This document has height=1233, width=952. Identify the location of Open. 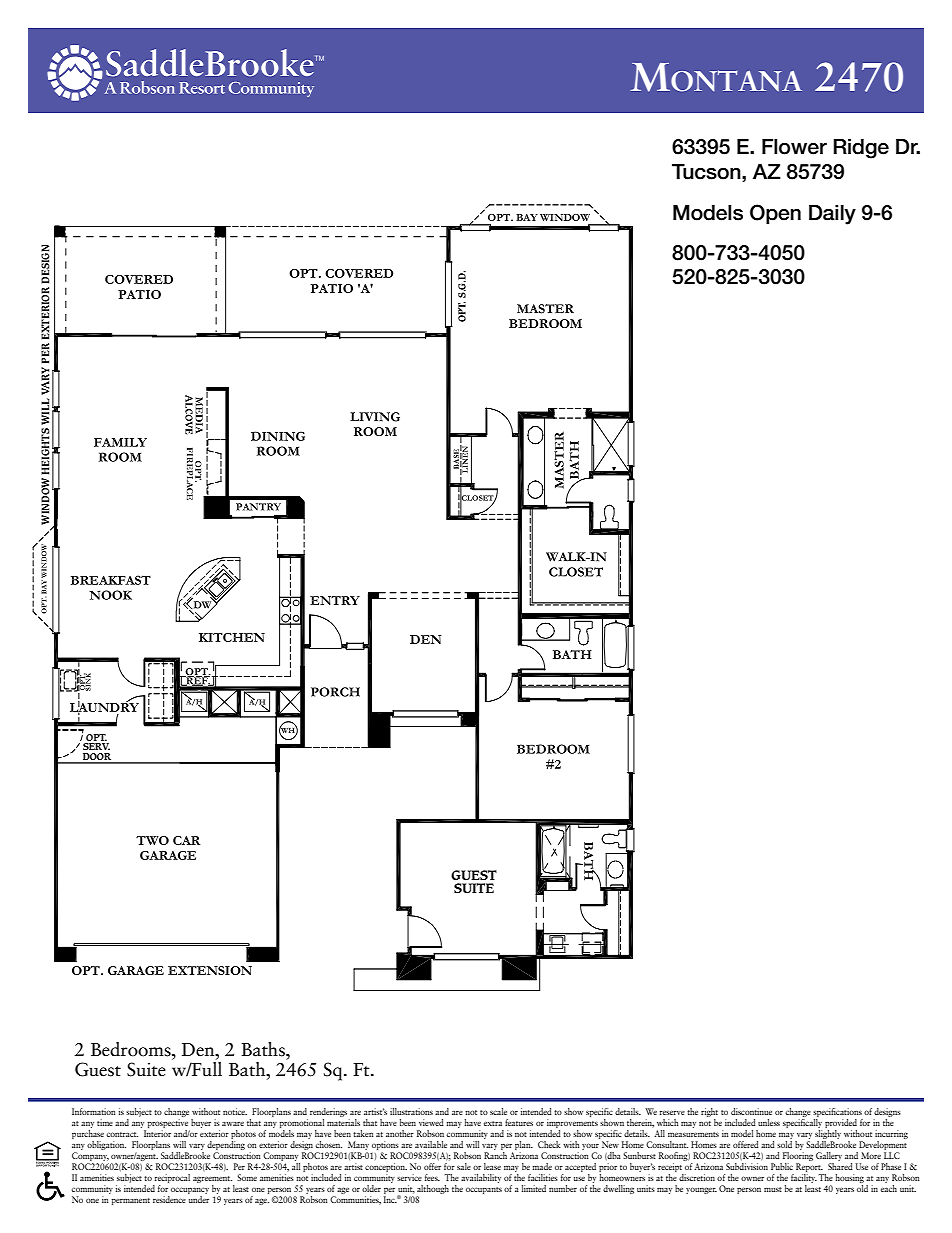
(775, 214).
